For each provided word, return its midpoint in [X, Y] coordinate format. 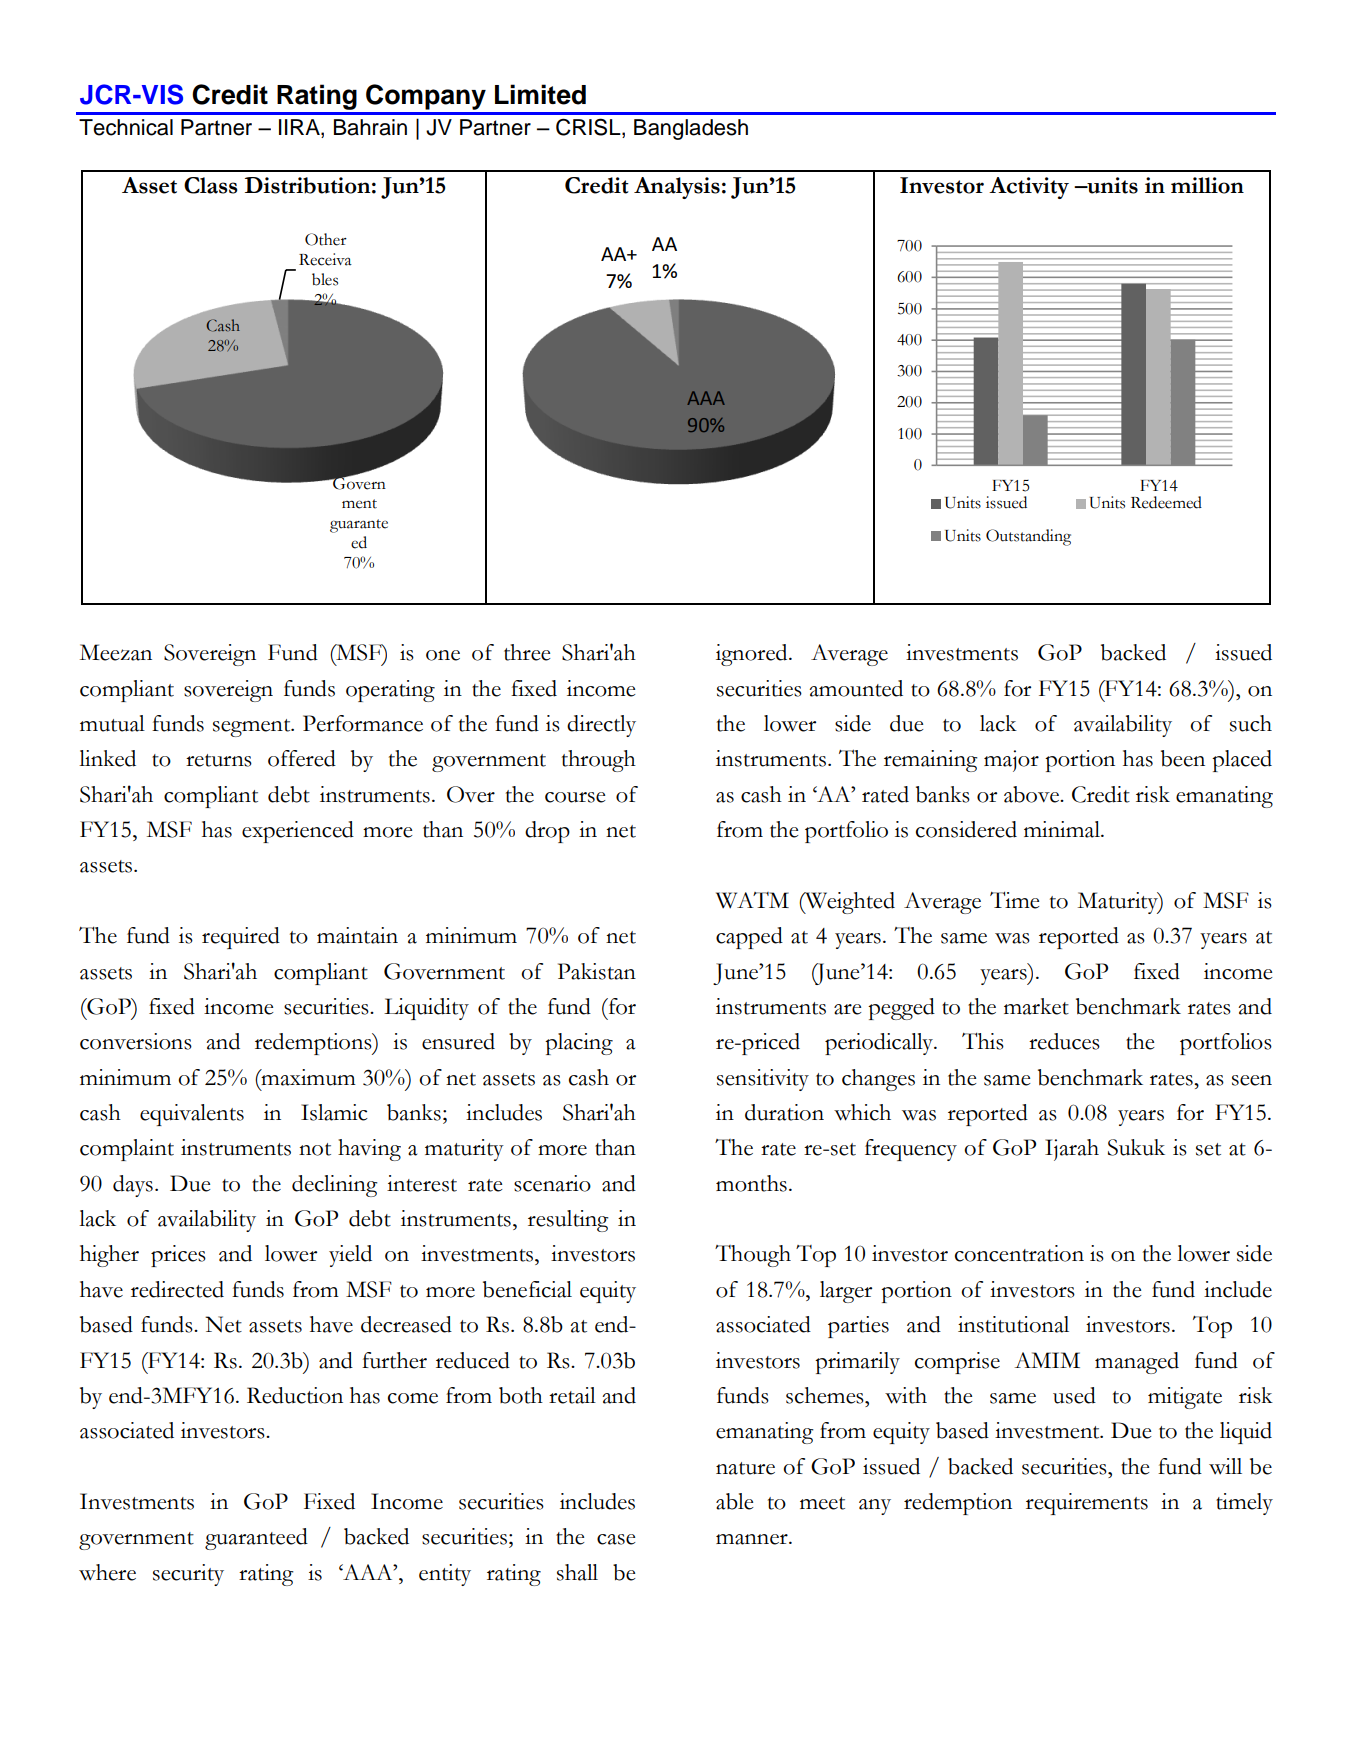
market [1036, 1006]
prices [178, 1256]
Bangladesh [691, 129]
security [188, 1575]
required [241, 938]
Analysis [677, 188]
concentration [1019, 1253]
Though [753, 1256]
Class [210, 185]
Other [326, 239]
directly [601, 726]
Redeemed [1166, 502]
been [1183, 758]
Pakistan [597, 971]
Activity [1029, 188]
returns [219, 760]
